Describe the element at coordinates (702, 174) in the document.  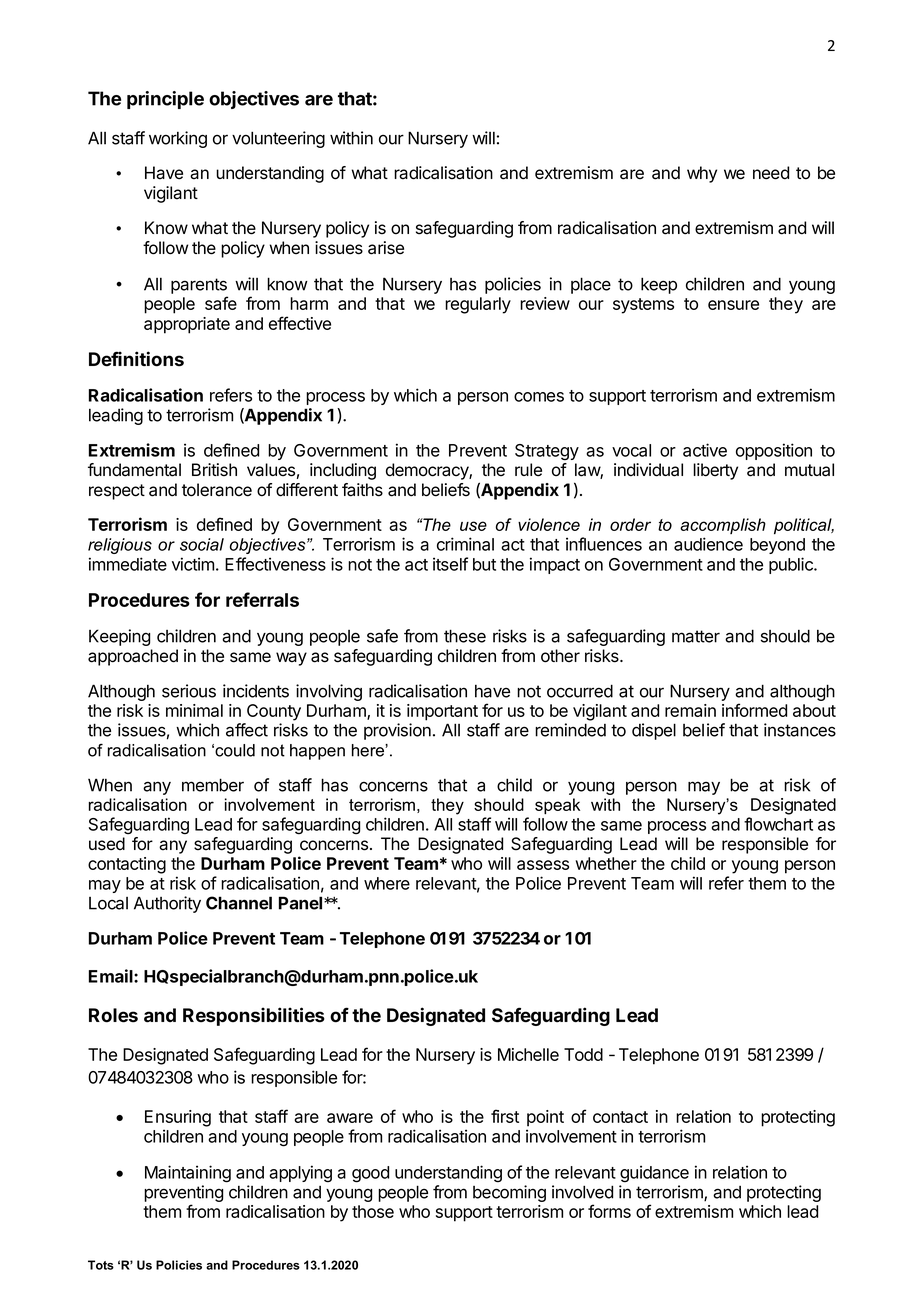
I see `why` at that location.
